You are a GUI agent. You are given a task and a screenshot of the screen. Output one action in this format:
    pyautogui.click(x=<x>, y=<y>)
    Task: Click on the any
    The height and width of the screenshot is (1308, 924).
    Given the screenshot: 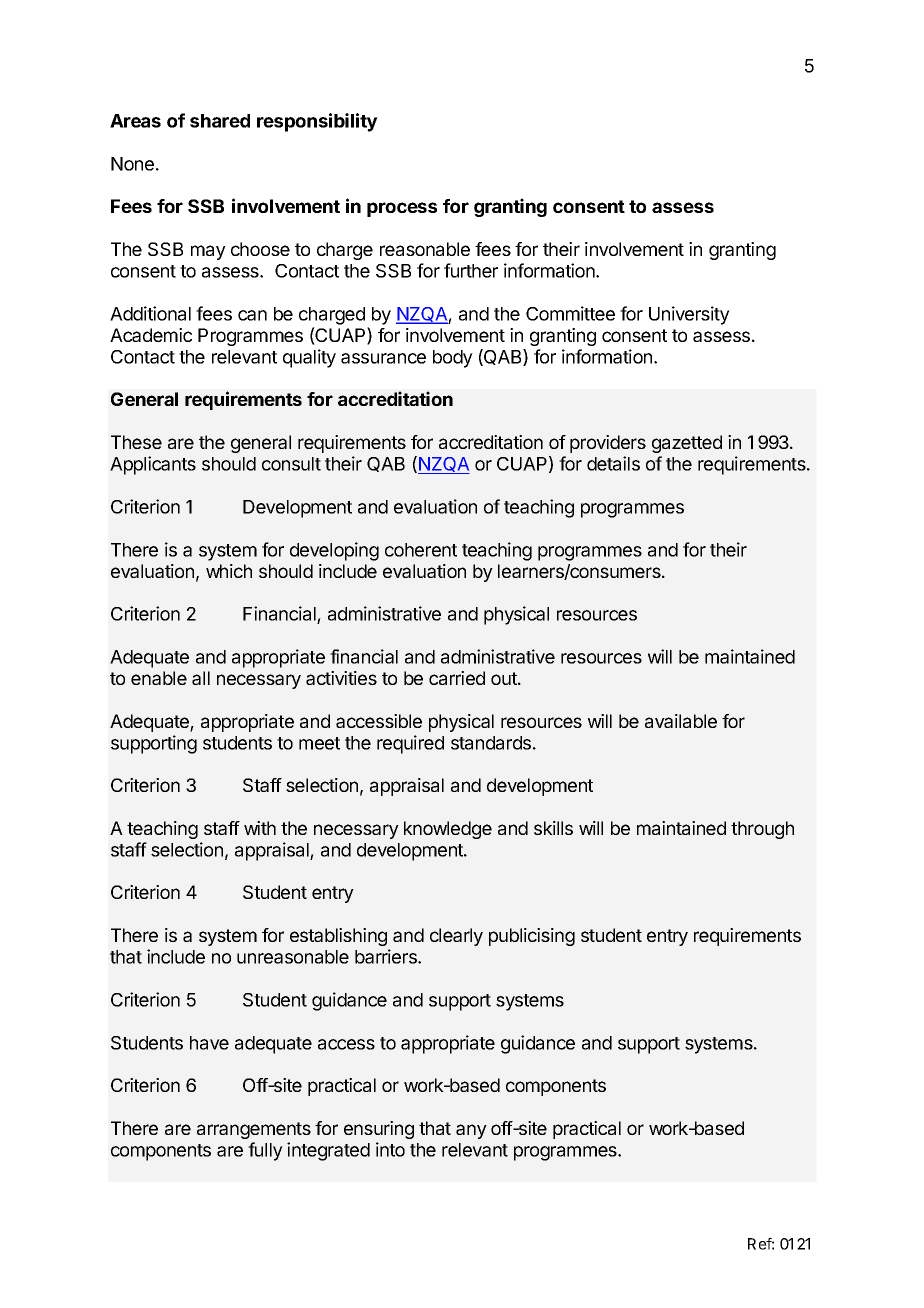 What is the action you would take?
    pyautogui.click(x=471, y=1131)
